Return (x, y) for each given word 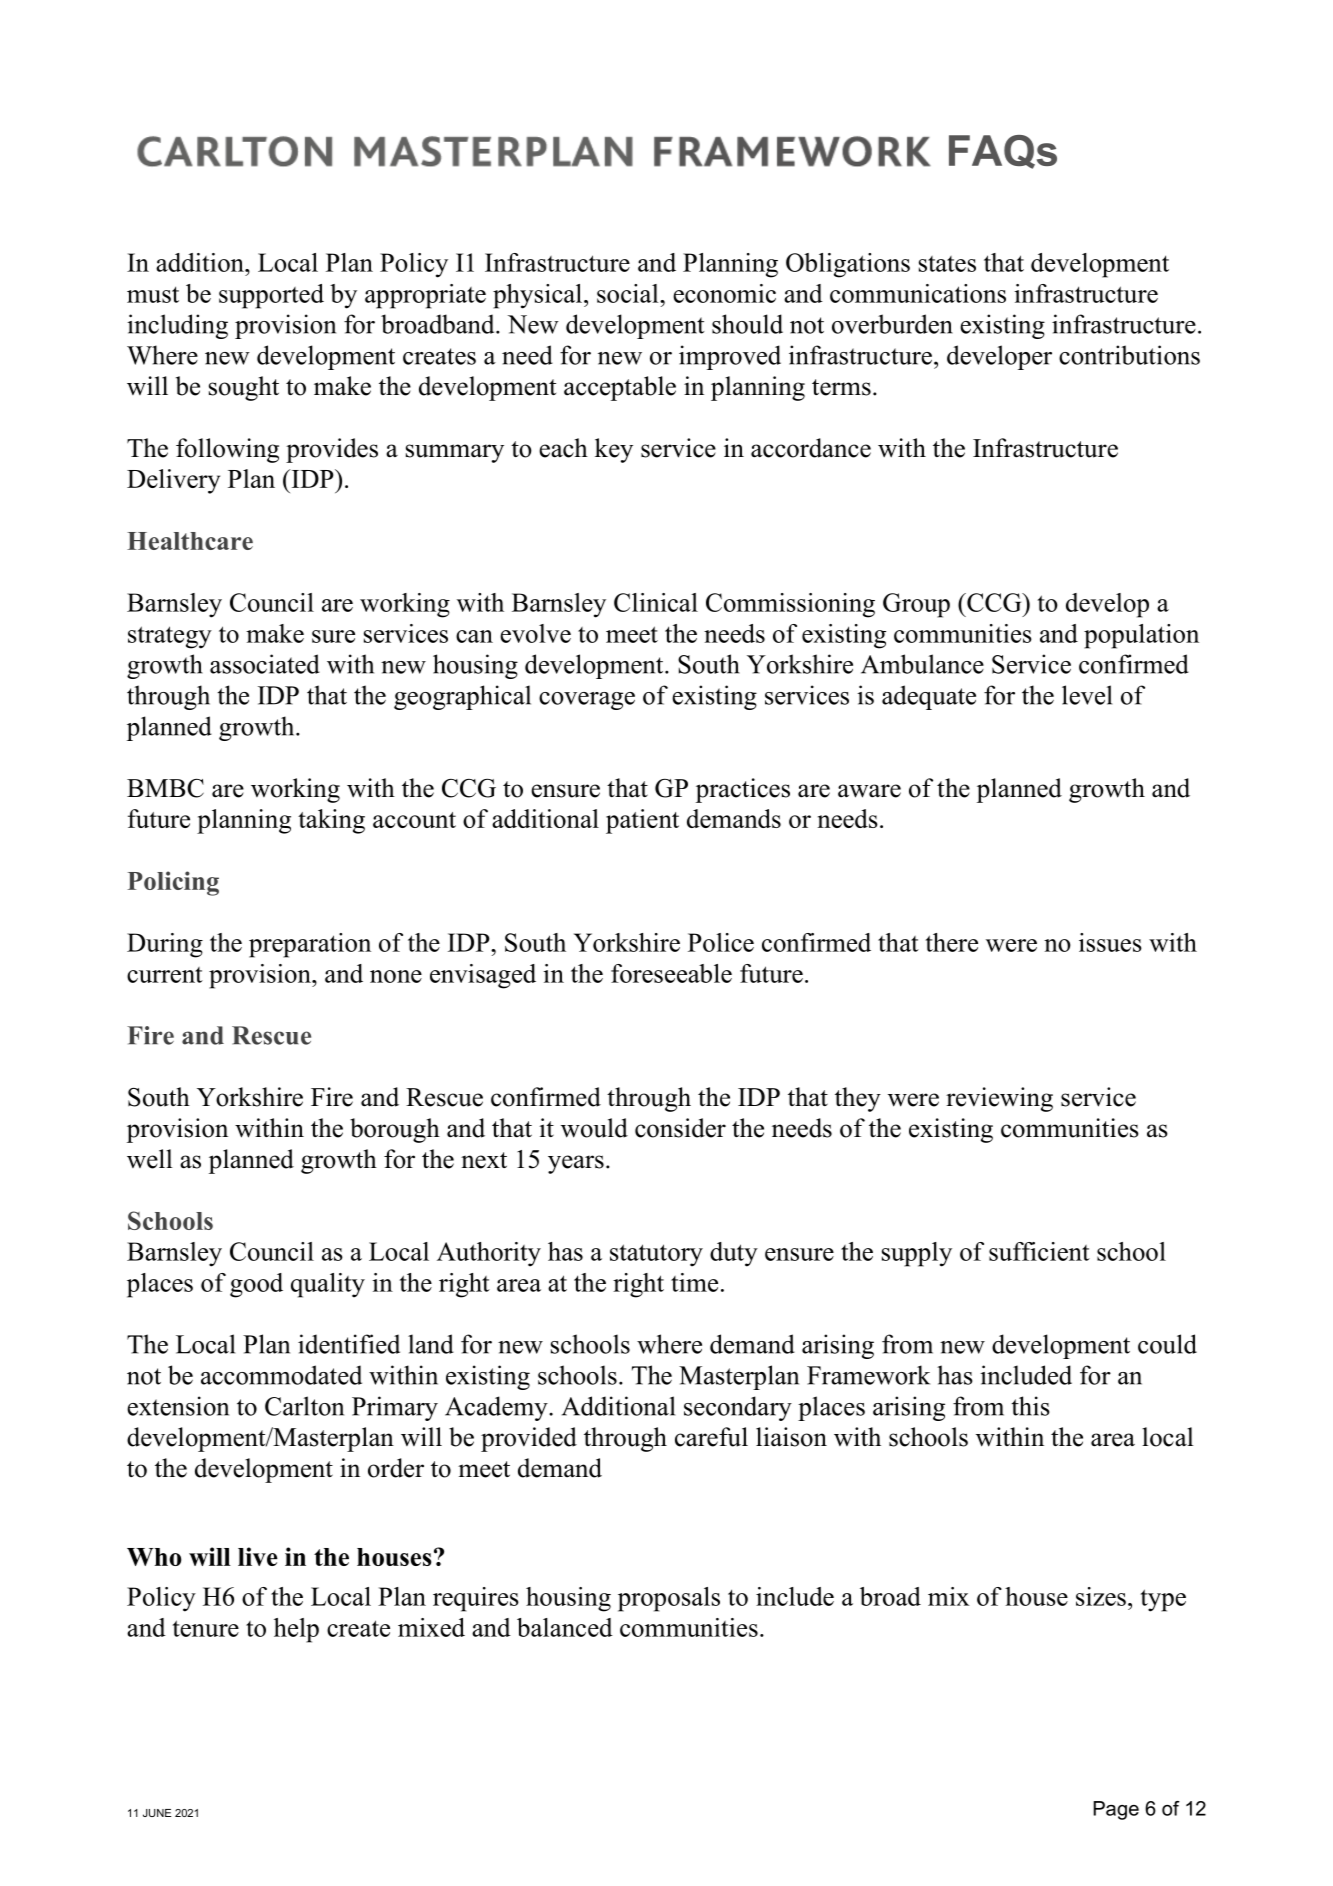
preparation (310, 945)
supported (271, 296)
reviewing (999, 1099)
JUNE (157, 1813)
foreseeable (671, 973)
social (629, 293)
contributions (1129, 355)
